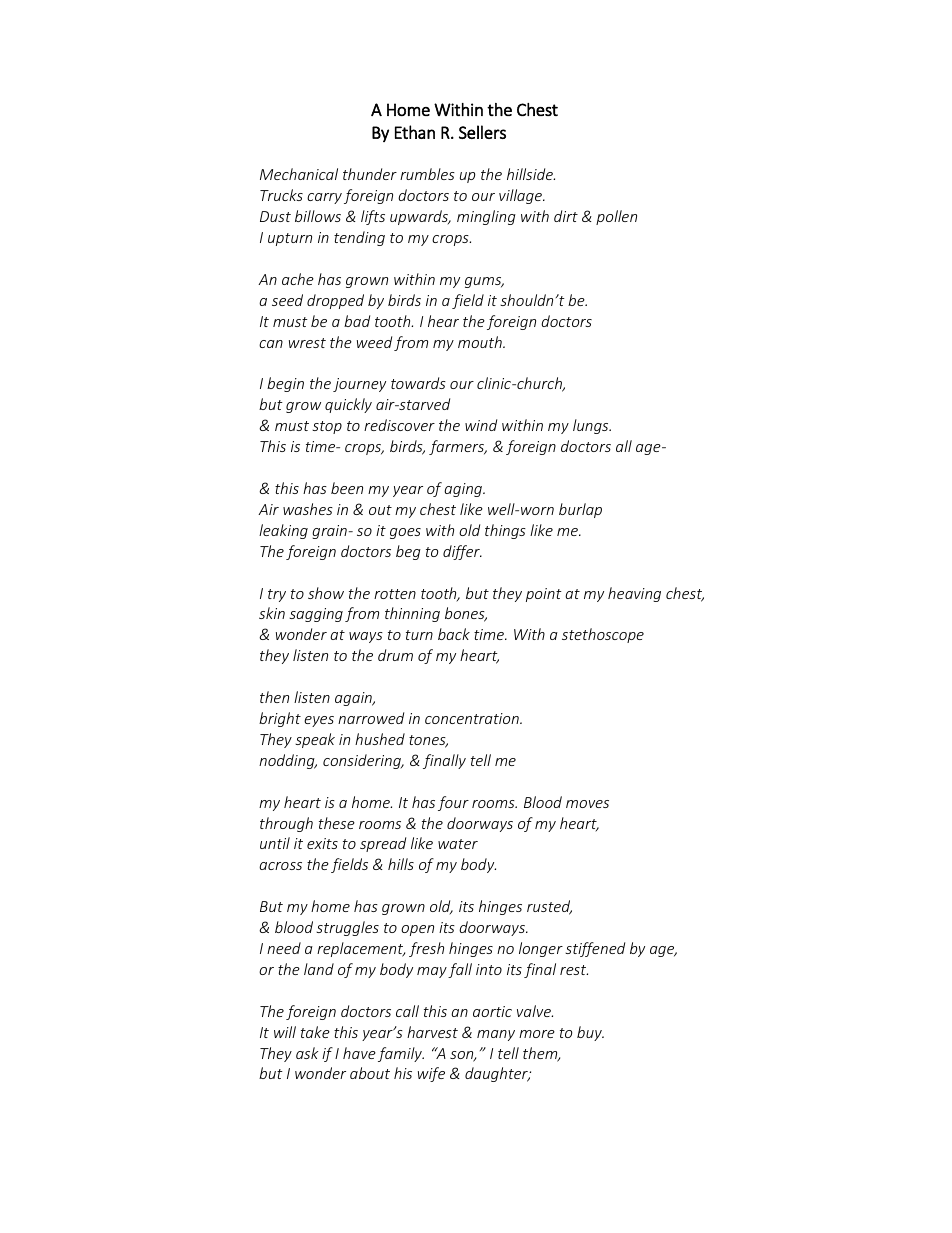 The width and height of the image is (952, 1233). Describe the element at coordinates (473, 718) in the image. I see `concentration` at that location.
